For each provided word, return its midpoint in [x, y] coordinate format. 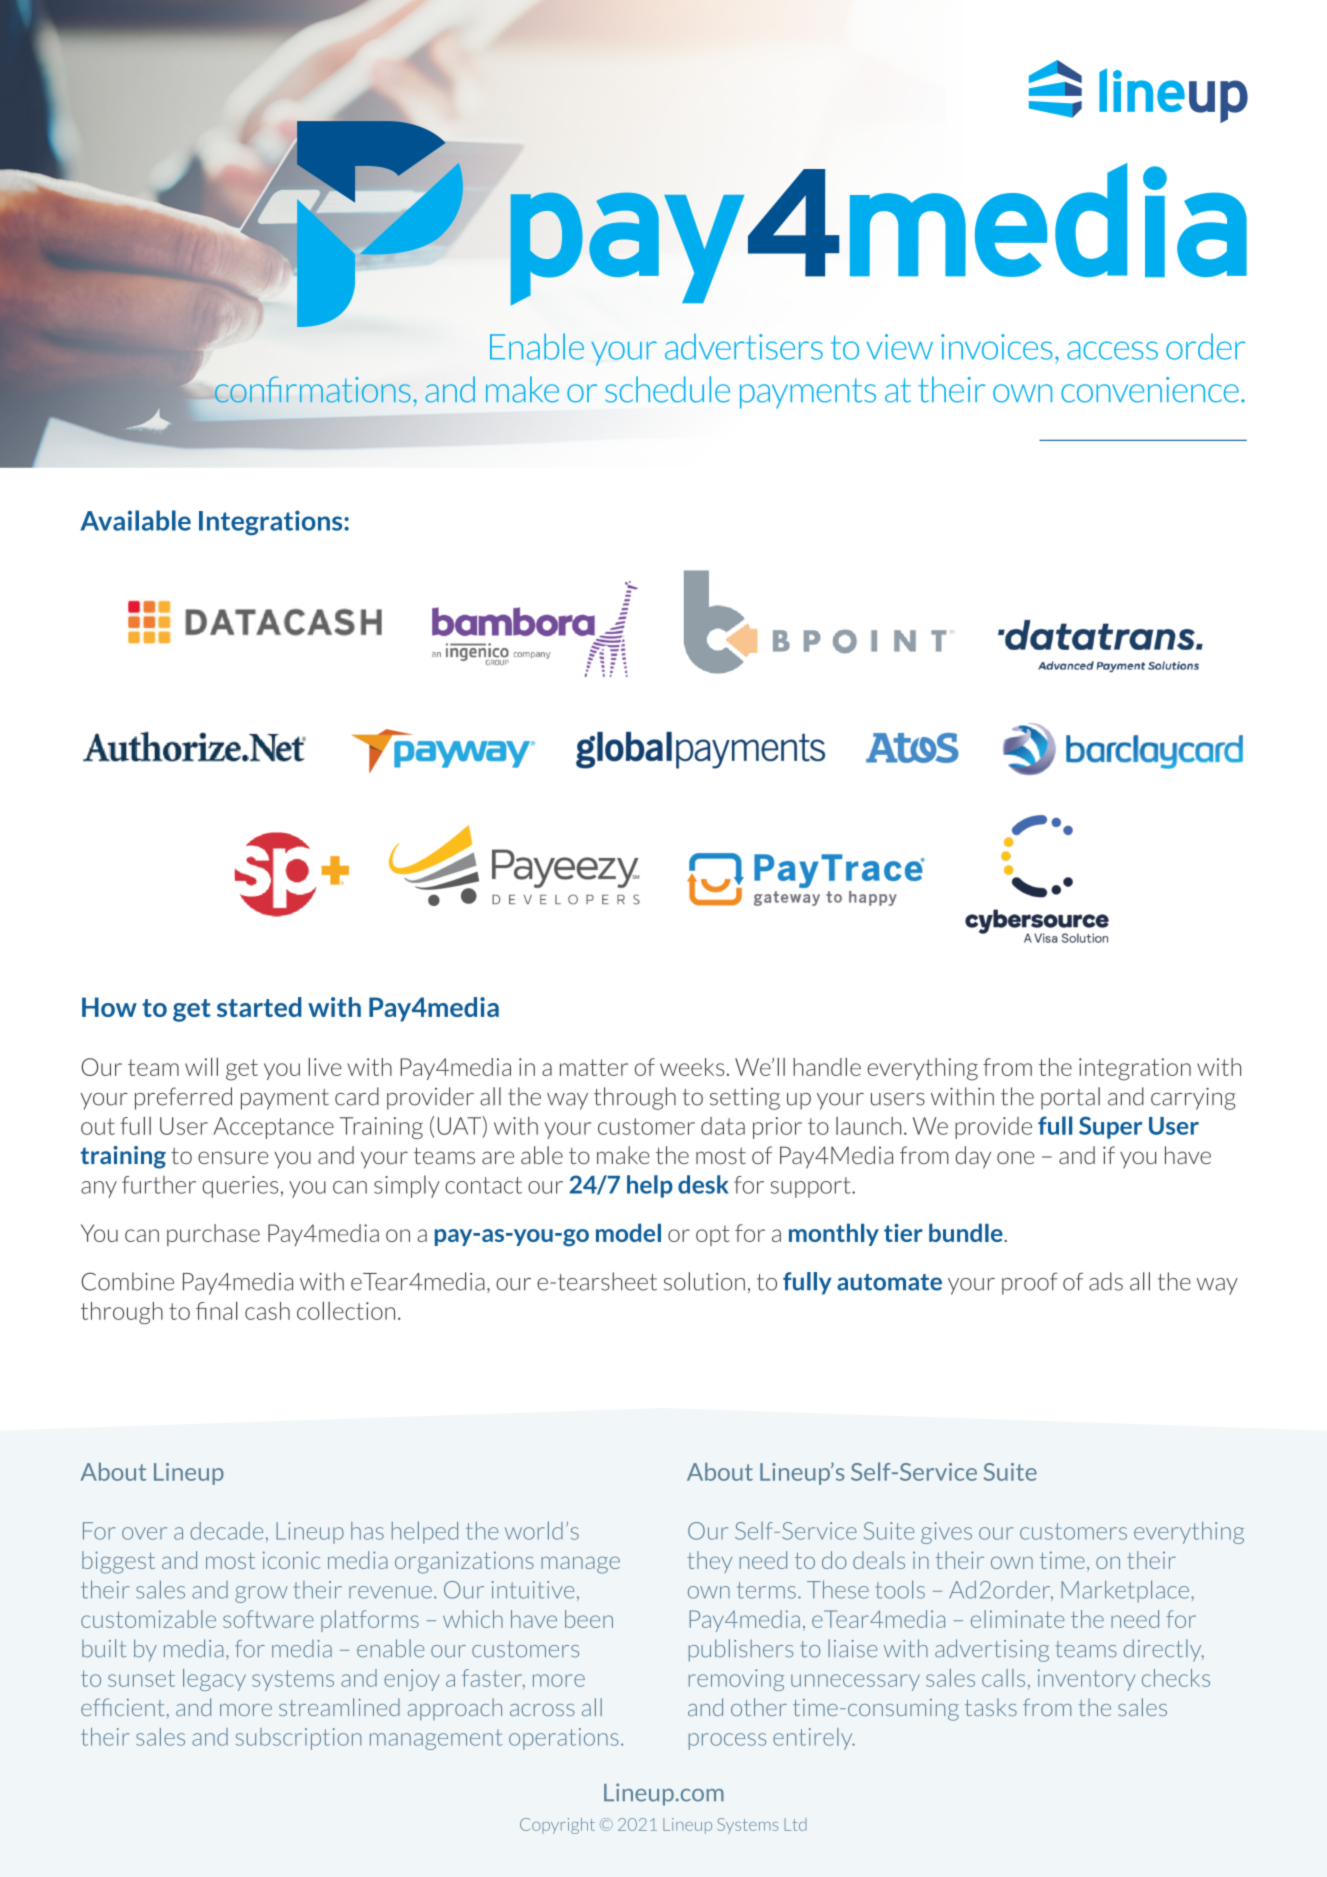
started [259, 1007]
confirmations [312, 389]
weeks [692, 1067]
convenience [1150, 390]
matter [594, 1067]
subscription [298, 1739]
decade [226, 1531]
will [201, 1067]
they [709, 1562]
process [727, 1741]
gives [946, 1533]
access [1112, 350]
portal [1070, 1098]
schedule [667, 389]
